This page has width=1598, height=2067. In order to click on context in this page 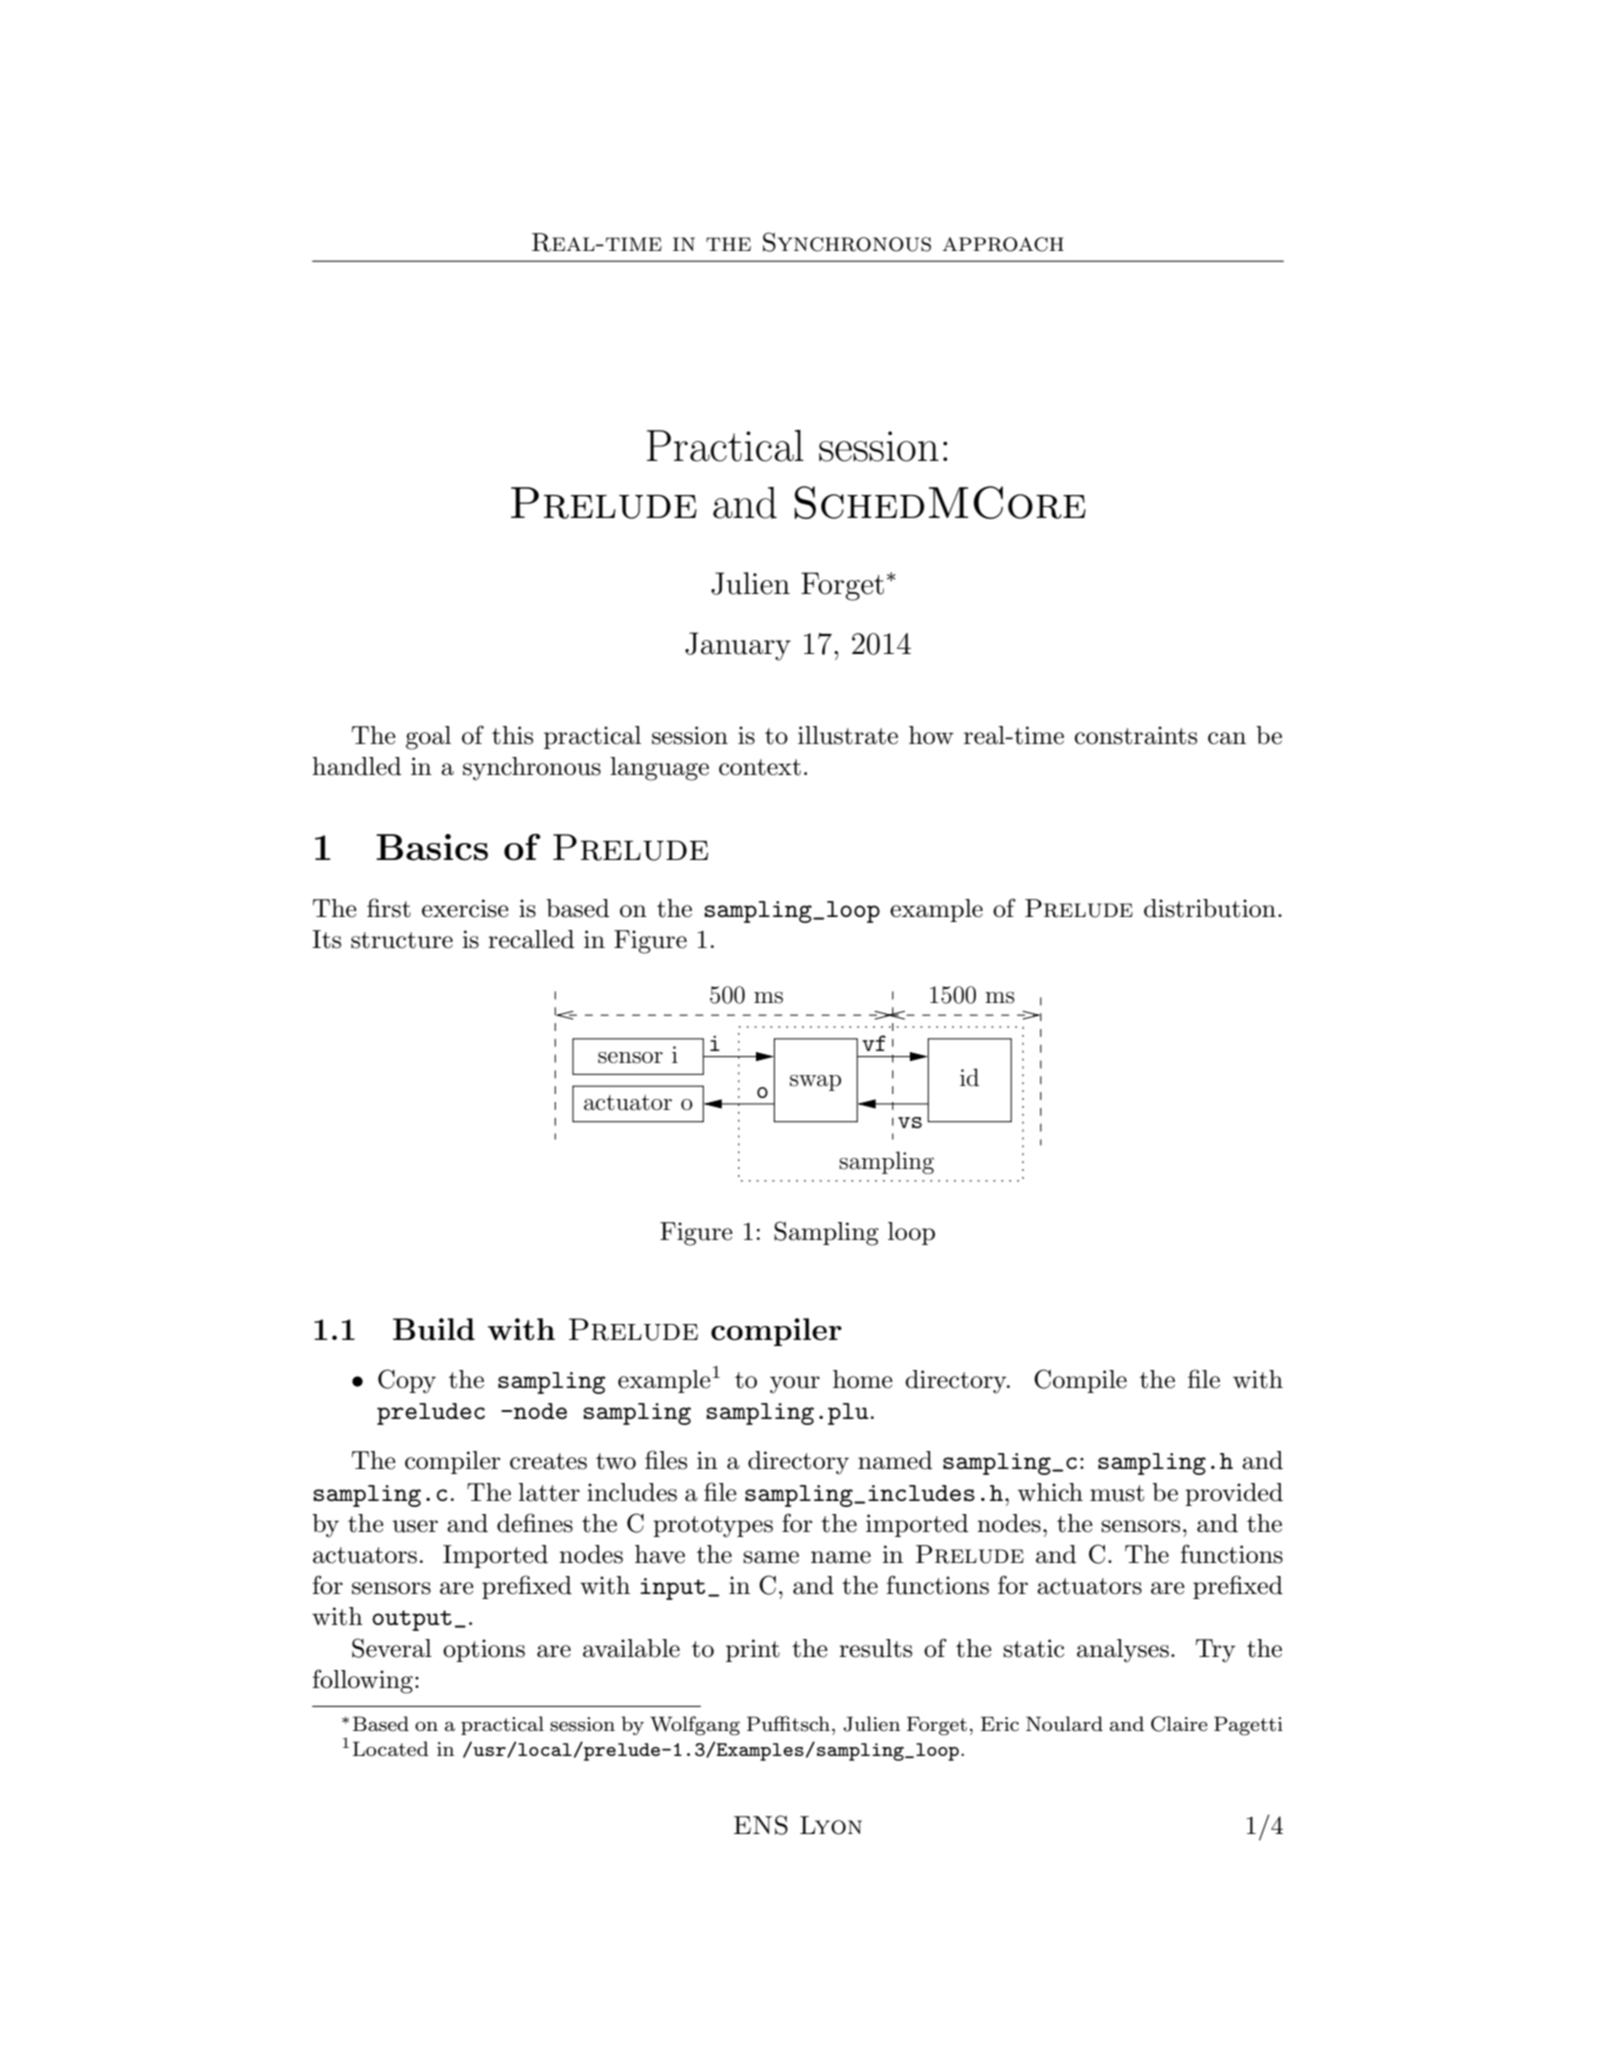, I will do `click(760, 767)`.
